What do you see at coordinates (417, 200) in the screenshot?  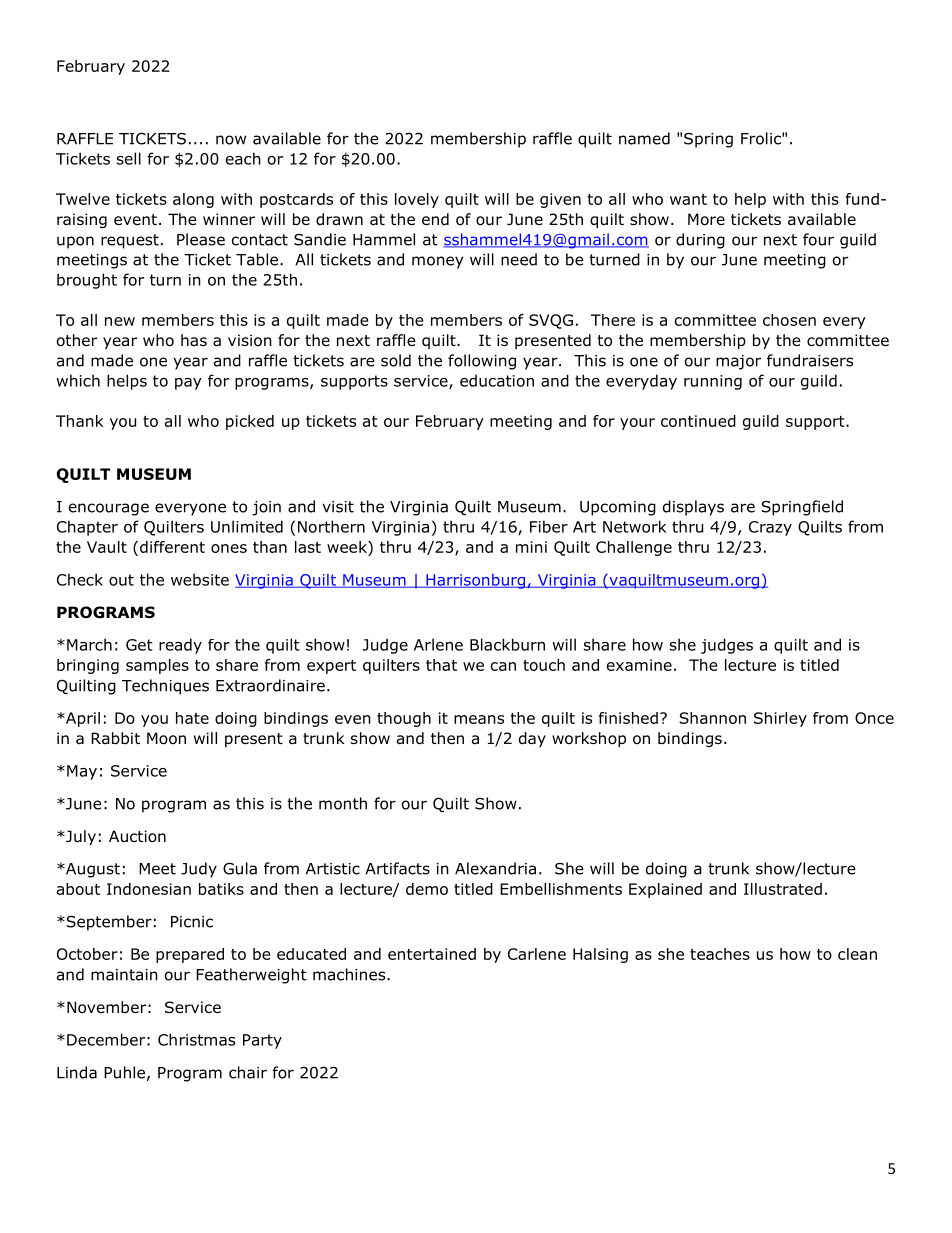 I see `lovely` at bounding box center [417, 200].
